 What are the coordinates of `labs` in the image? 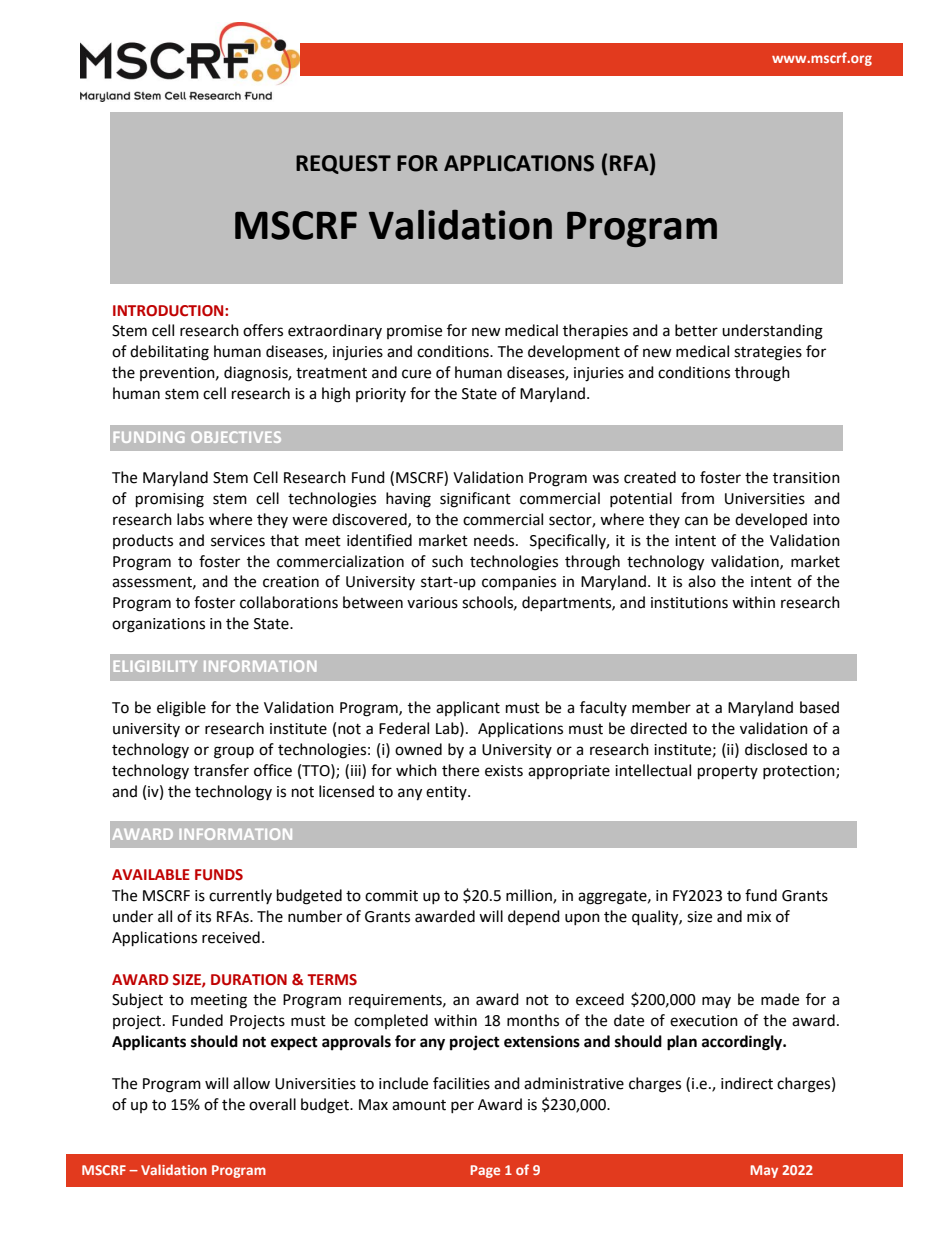 It's located at (190, 519).
